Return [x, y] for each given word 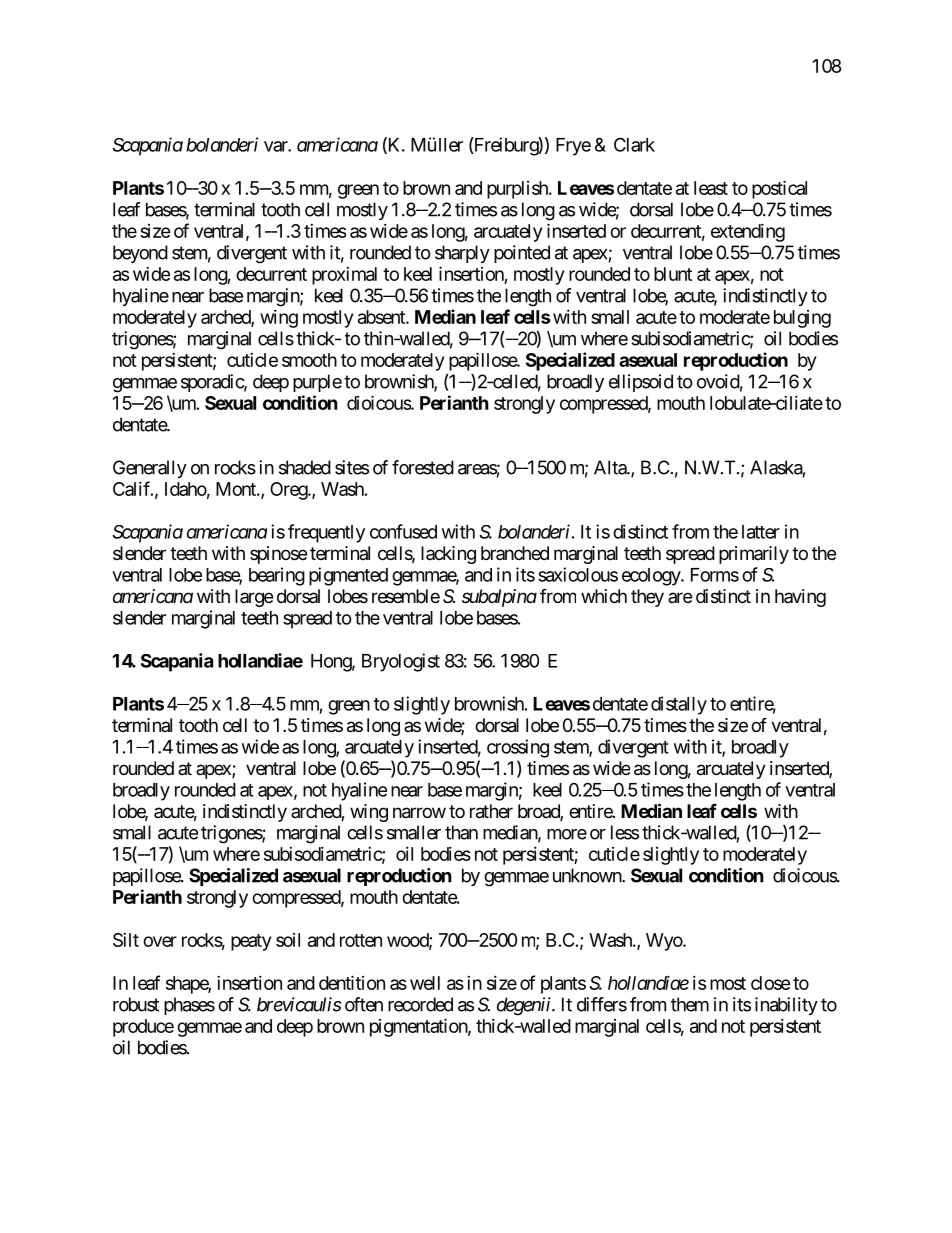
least [711, 188]
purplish [518, 190]
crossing [518, 748]
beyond [140, 254]
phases [189, 1006]
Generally [150, 469]
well [425, 983]
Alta [611, 467]
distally [679, 705]
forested [423, 467]
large [254, 598]
